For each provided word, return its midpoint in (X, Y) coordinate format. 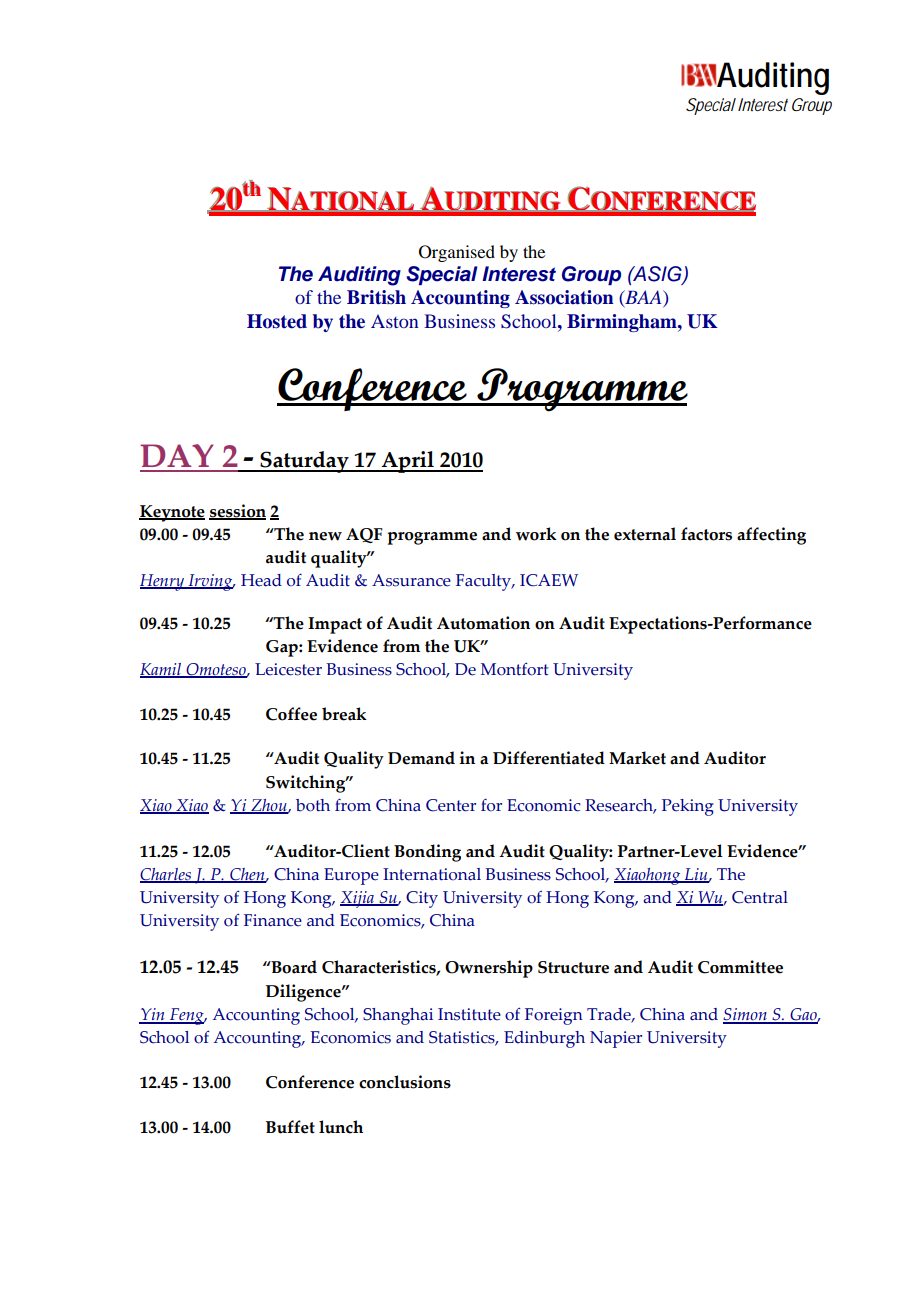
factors (706, 534)
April (407, 462)
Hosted (277, 321)
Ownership (489, 969)
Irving (210, 582)
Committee (740, 967)
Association (564, 297)
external (645, 534)
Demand (421, 758)
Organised (457, 253)
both (313, 805)
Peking (688, 807)
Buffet (290, 1127)
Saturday (304, 462)
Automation (483, 623)
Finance (273, 920)
